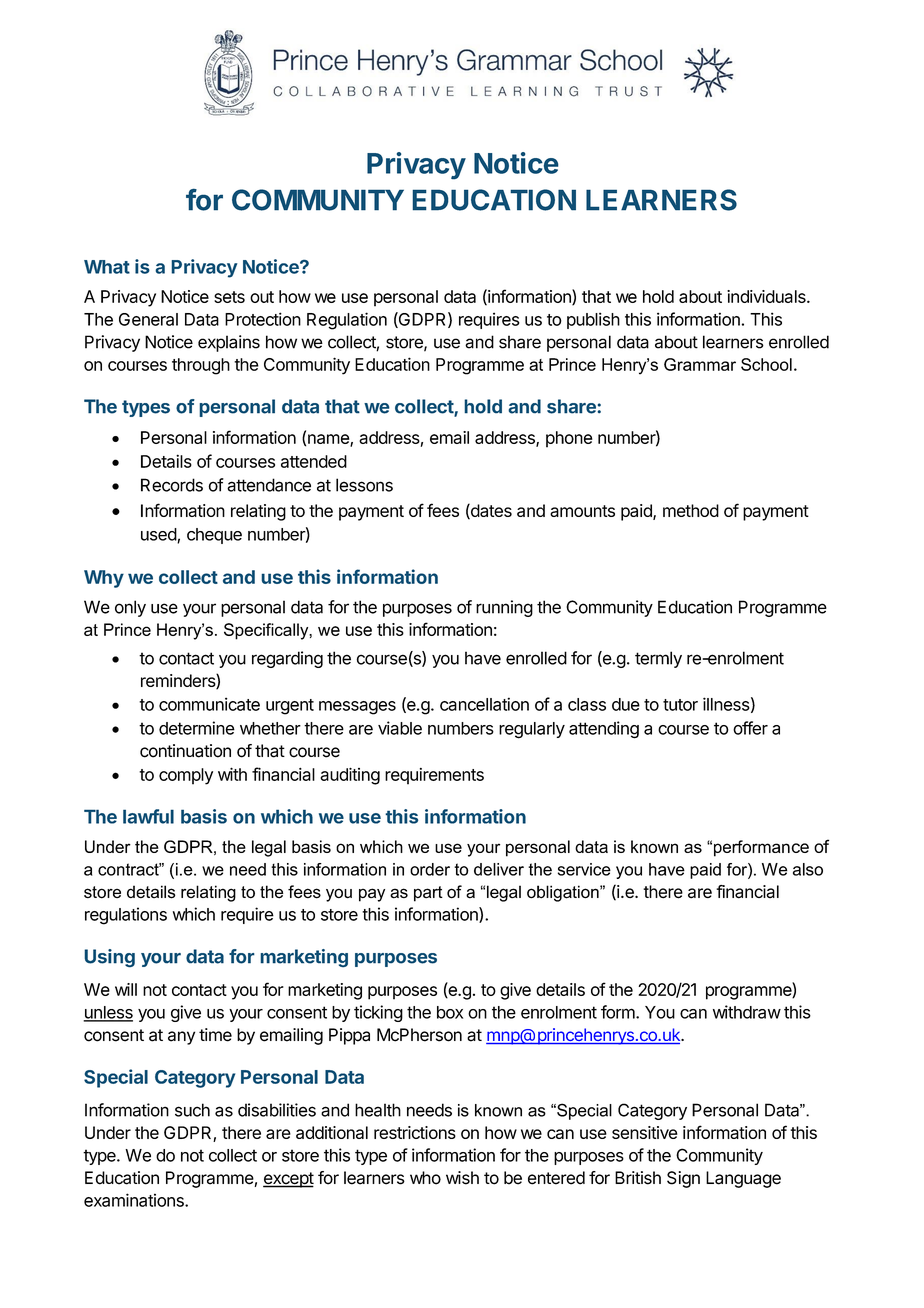  What do you see at coordinates (229, 297) in the page?
I see `sets` at bounding box center [229, 297].
